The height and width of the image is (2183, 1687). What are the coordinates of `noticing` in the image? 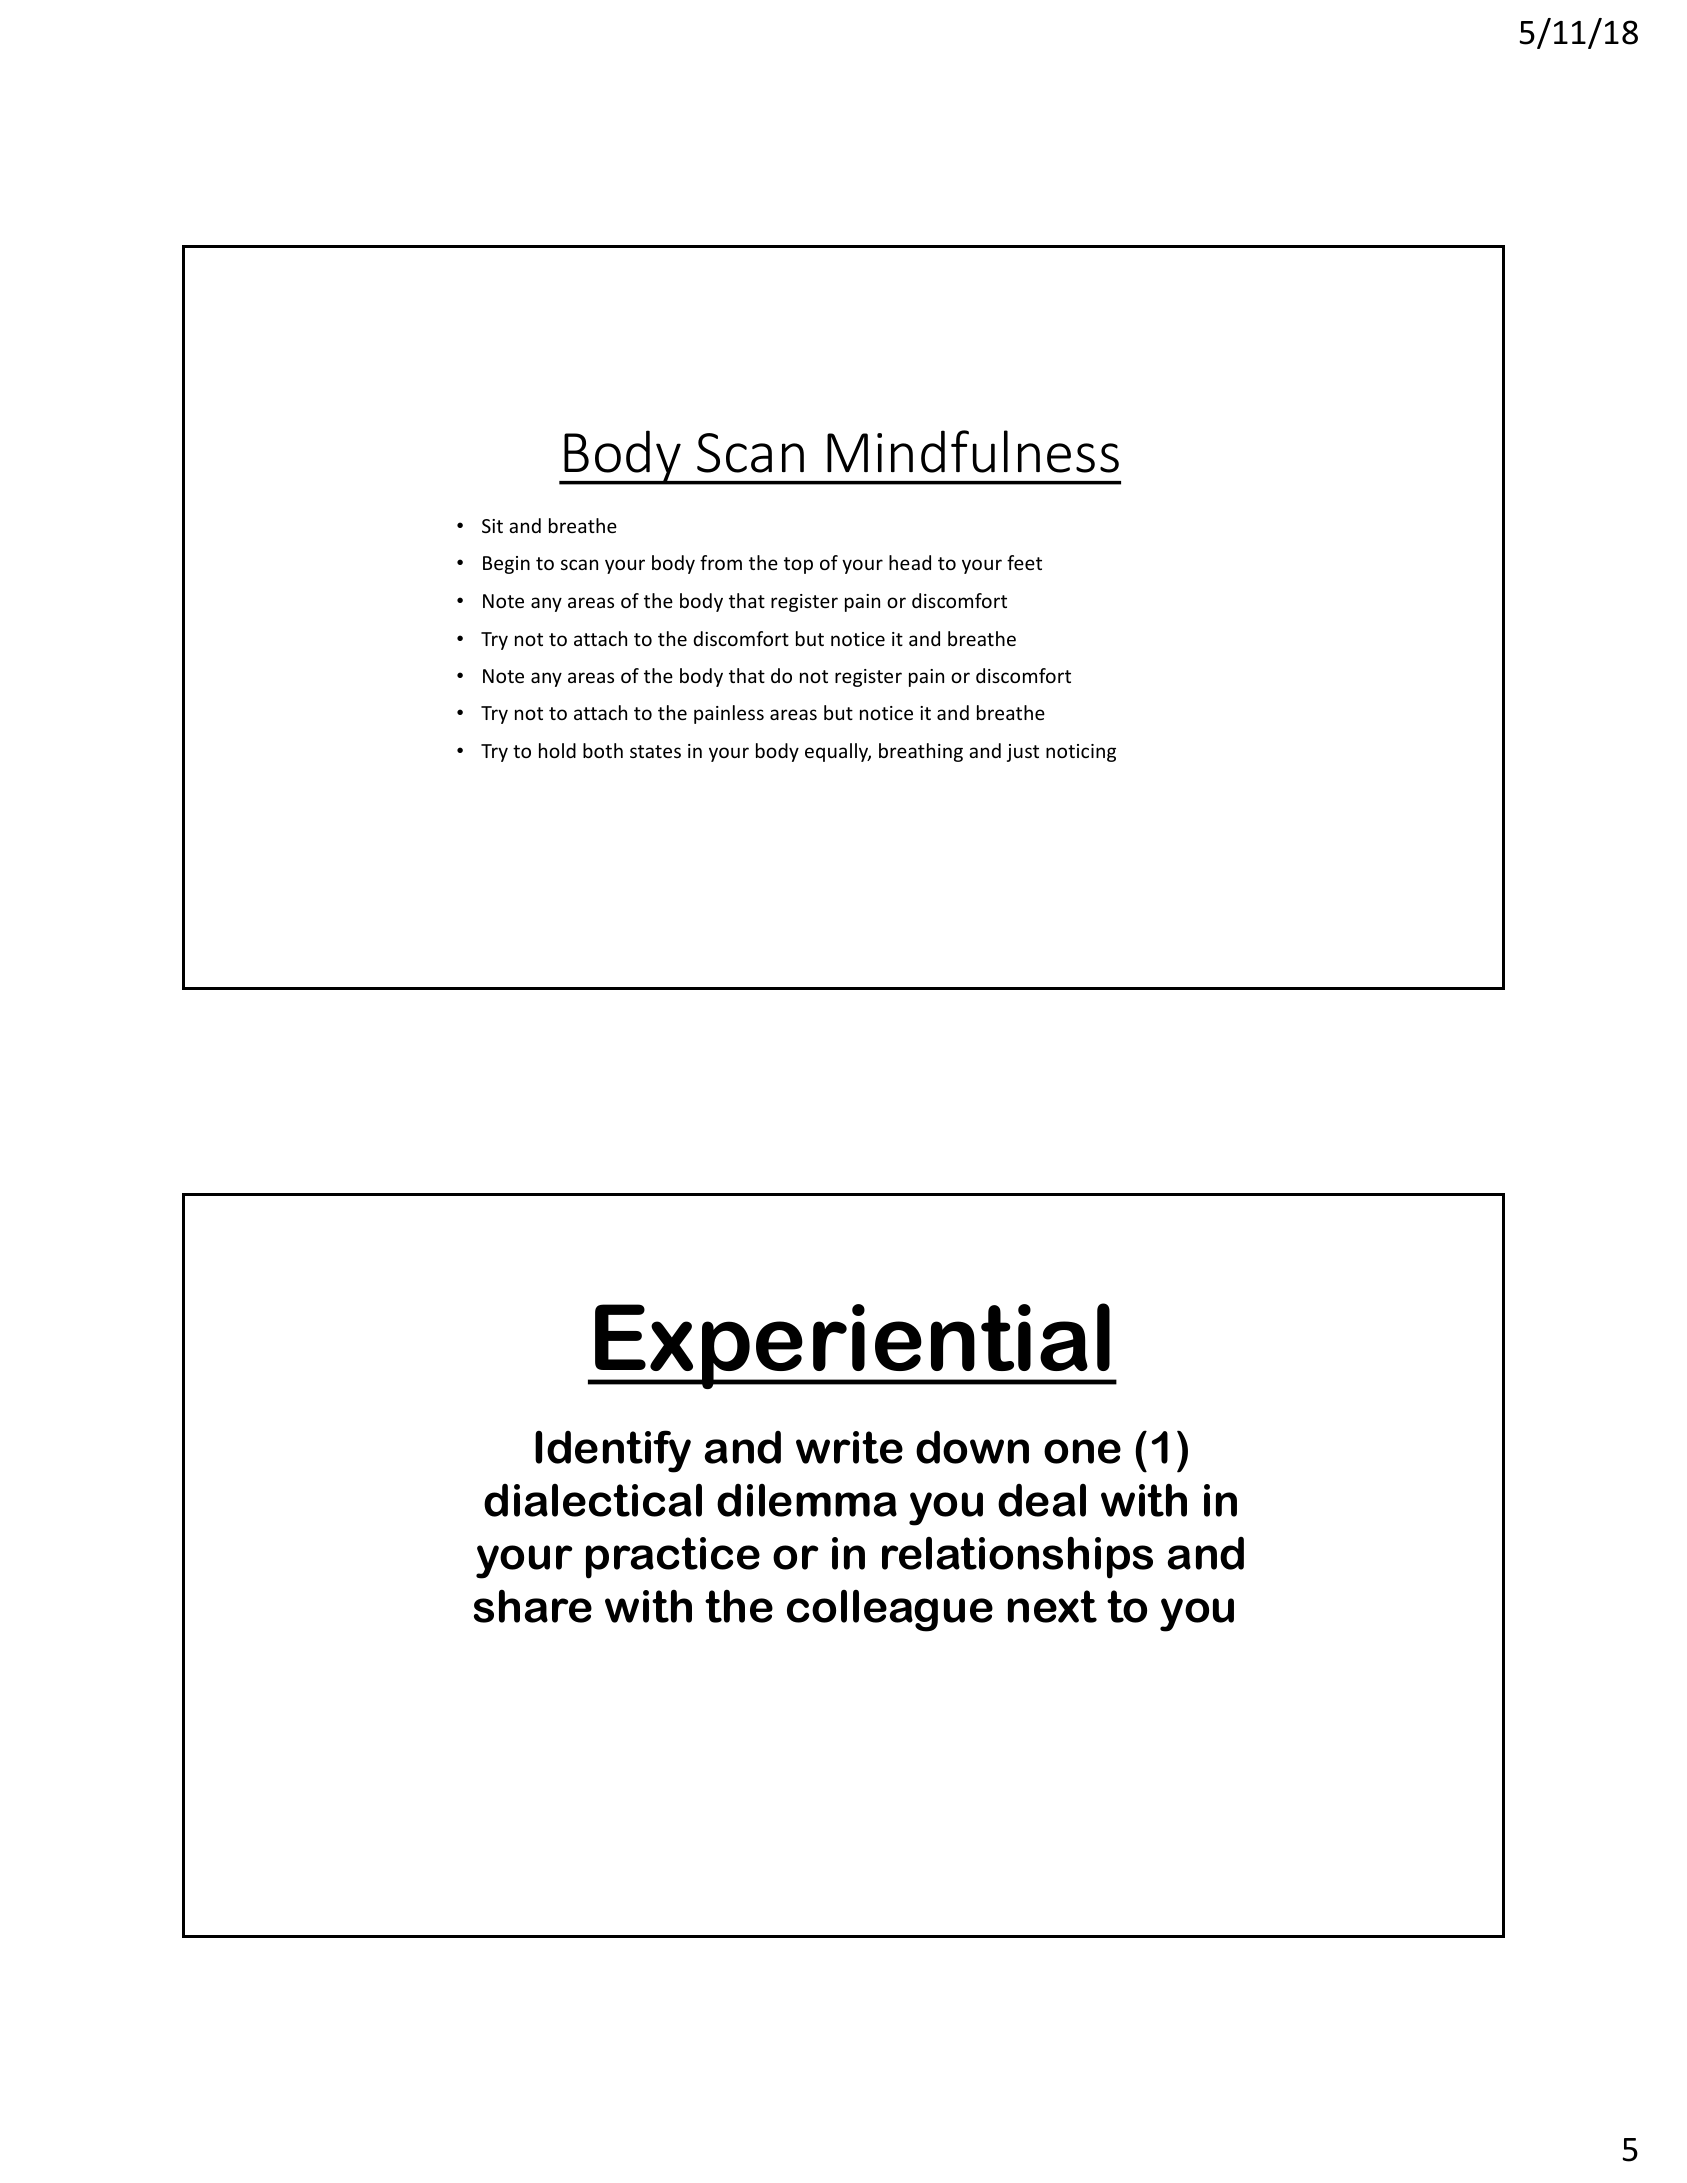 It's located at (1081, 753).
